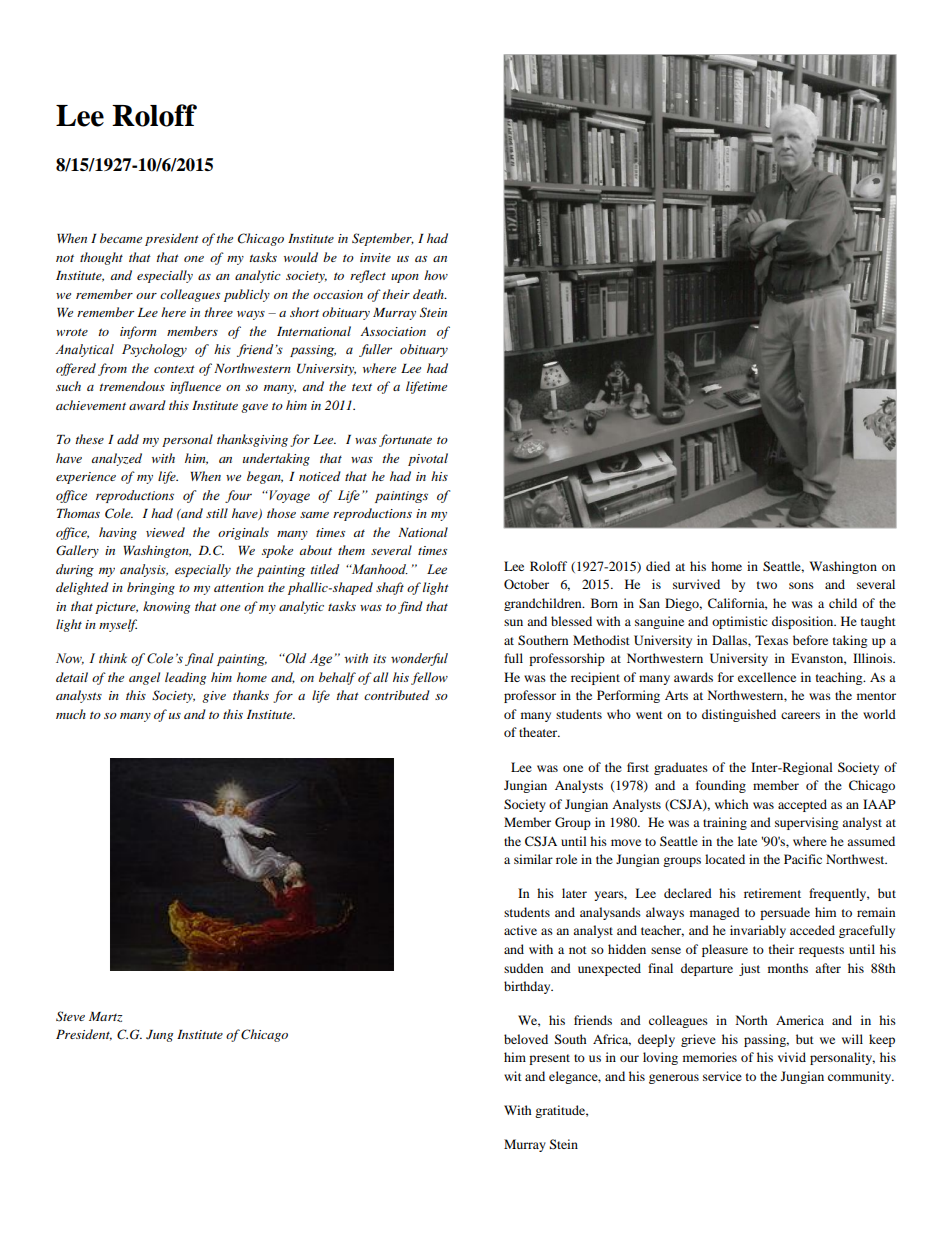 This image has height=1233, width=952. Describe the element at coordinates (101, 258) in the image. I see `thought` at that location.
